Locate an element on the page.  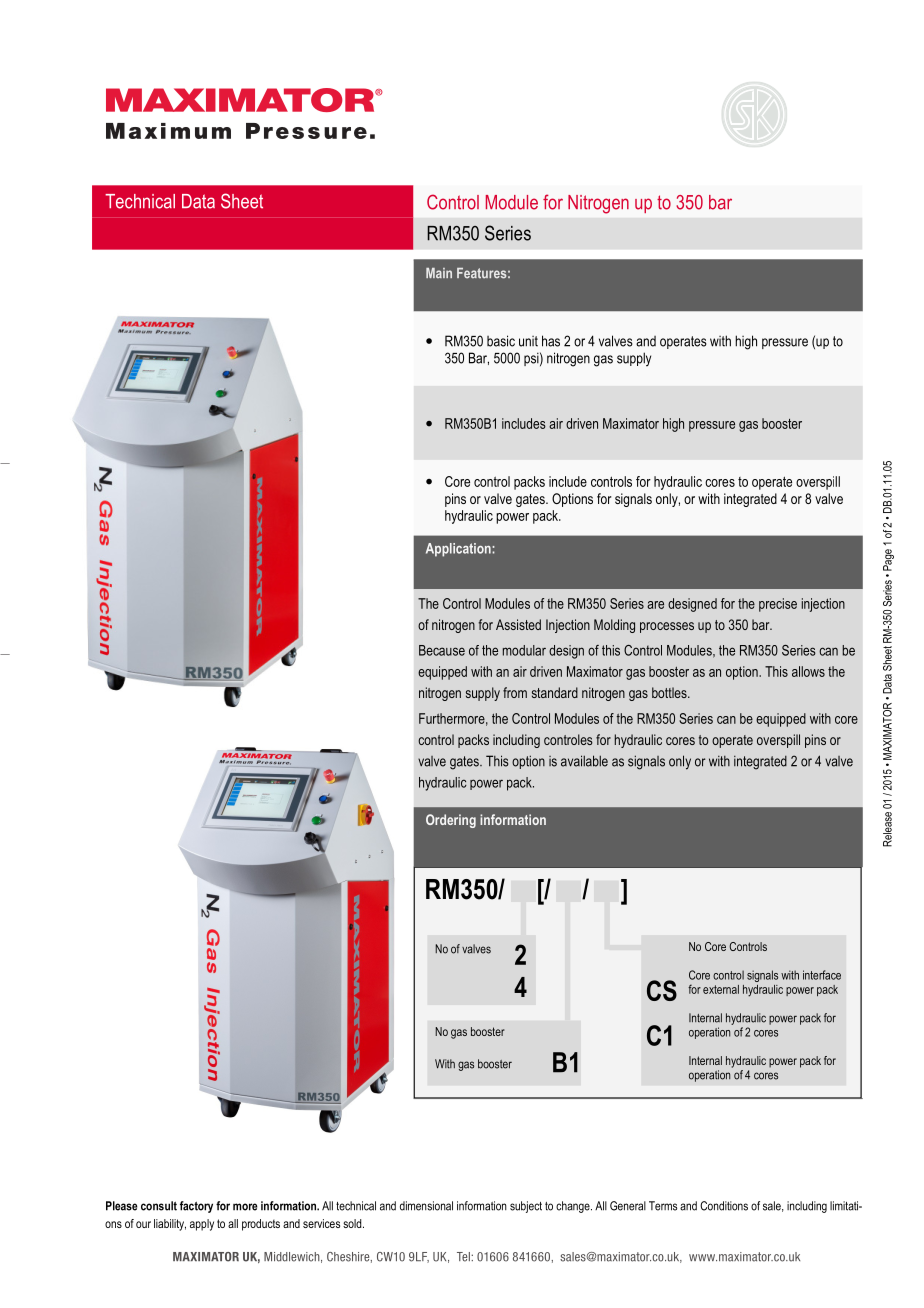
Because is located at coordinates (442, 650).
